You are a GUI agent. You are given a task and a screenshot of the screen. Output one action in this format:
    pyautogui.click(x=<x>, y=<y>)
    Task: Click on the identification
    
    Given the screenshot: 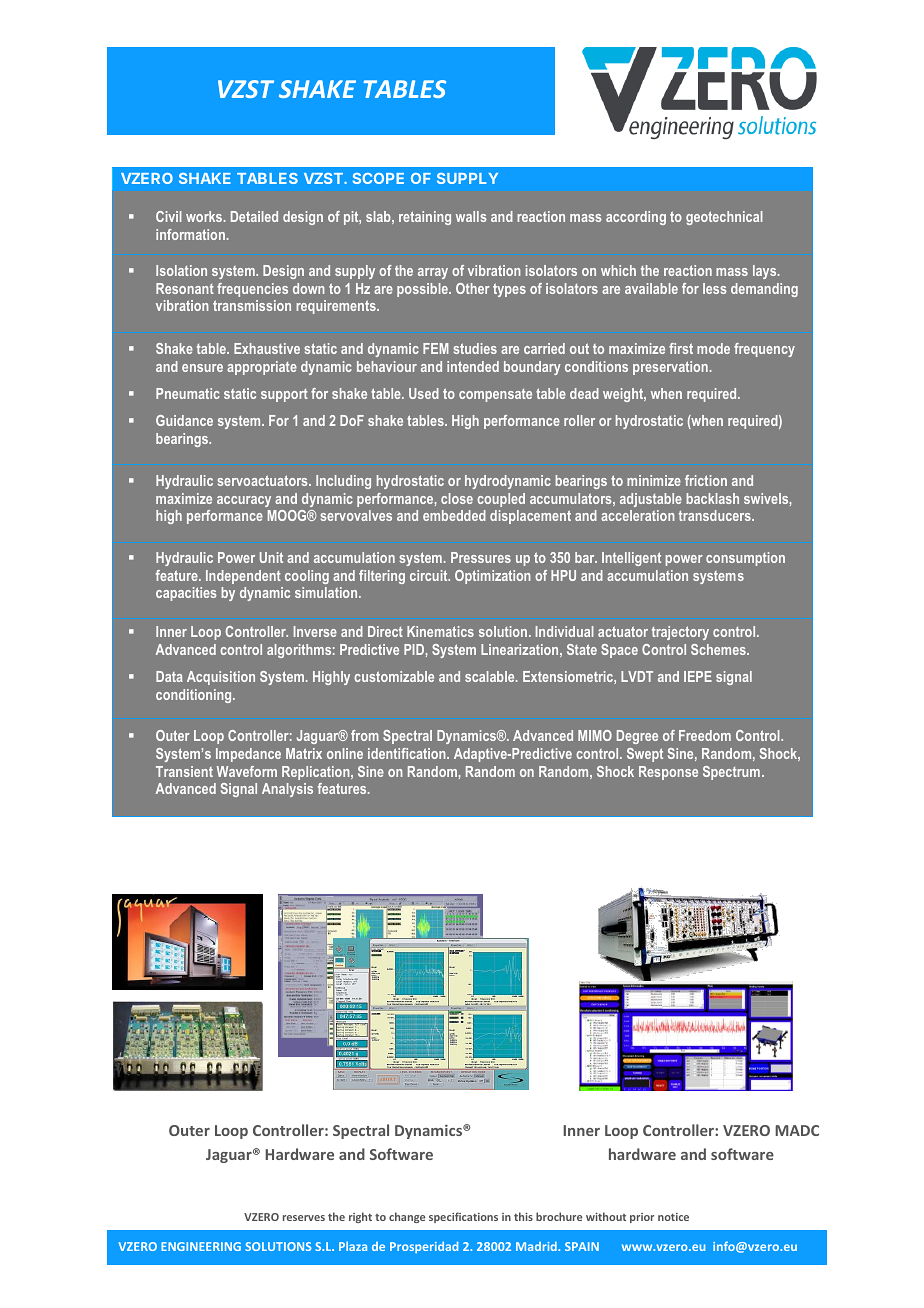 What is the action you would take?
    pyautogui.click(x=408, y=753)
